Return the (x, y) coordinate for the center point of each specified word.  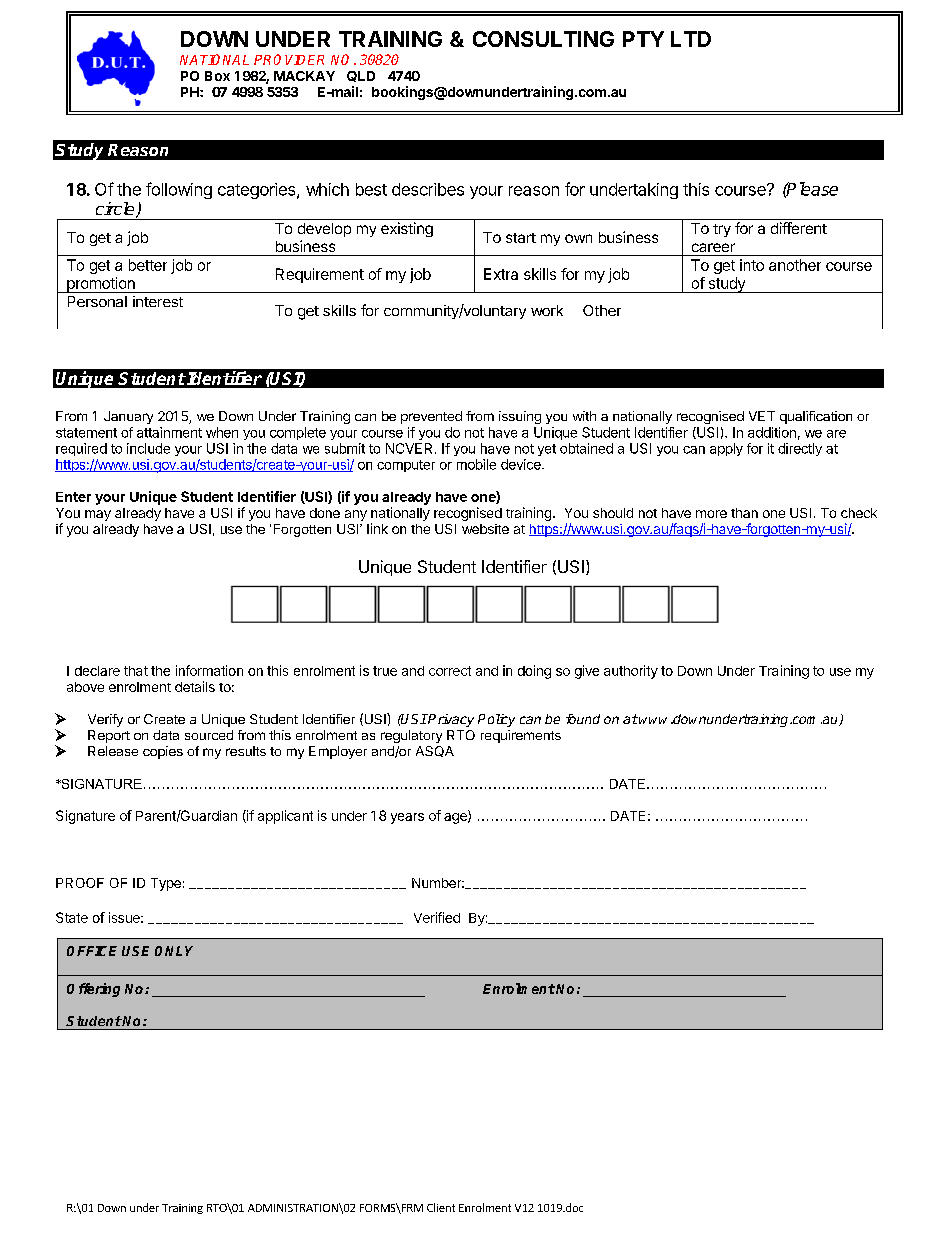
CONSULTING (543, 39)
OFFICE (92, 951)
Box (217, 76)
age (456, 818)
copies (163, 752)
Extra (501, 274)
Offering (93, 990)
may (98, 515)
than (744, 513)
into (752, 265)
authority (631, 672)
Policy (496, 720)
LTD (691, 39)
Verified (437, 917)
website (485, 529)
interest (158, 301)
